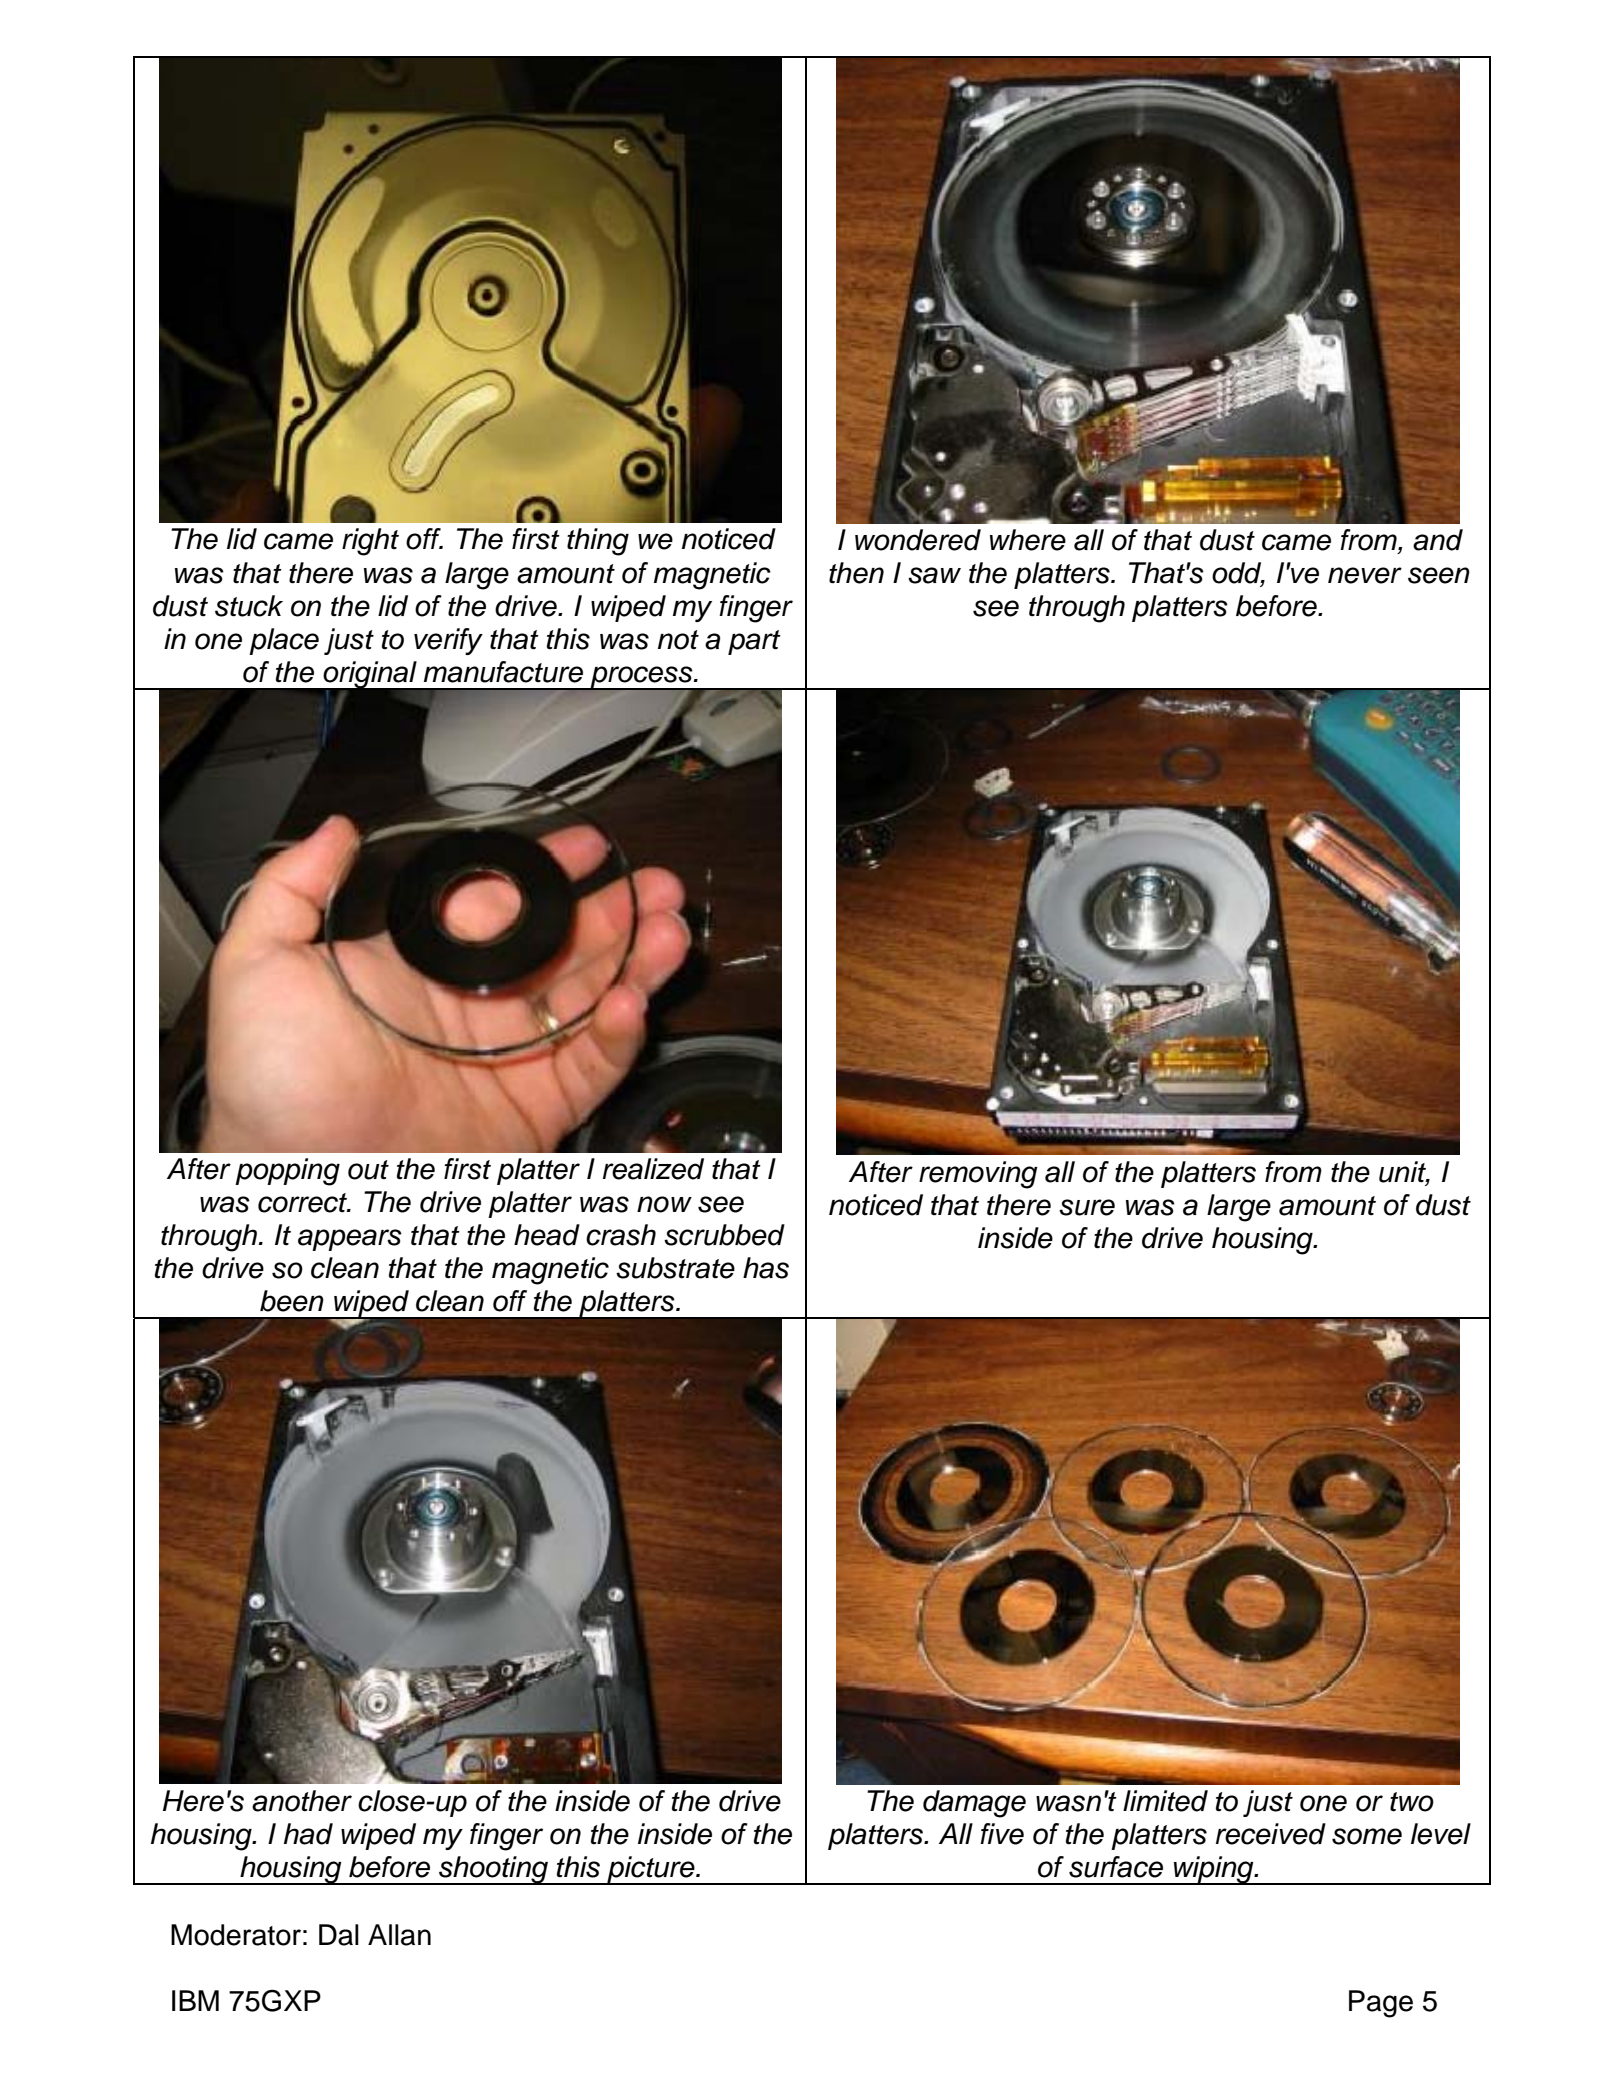 The image size is (1603, 2074). Describe the element at coordinates (766, 1268) in the screenshot. I see `has` at that location.
